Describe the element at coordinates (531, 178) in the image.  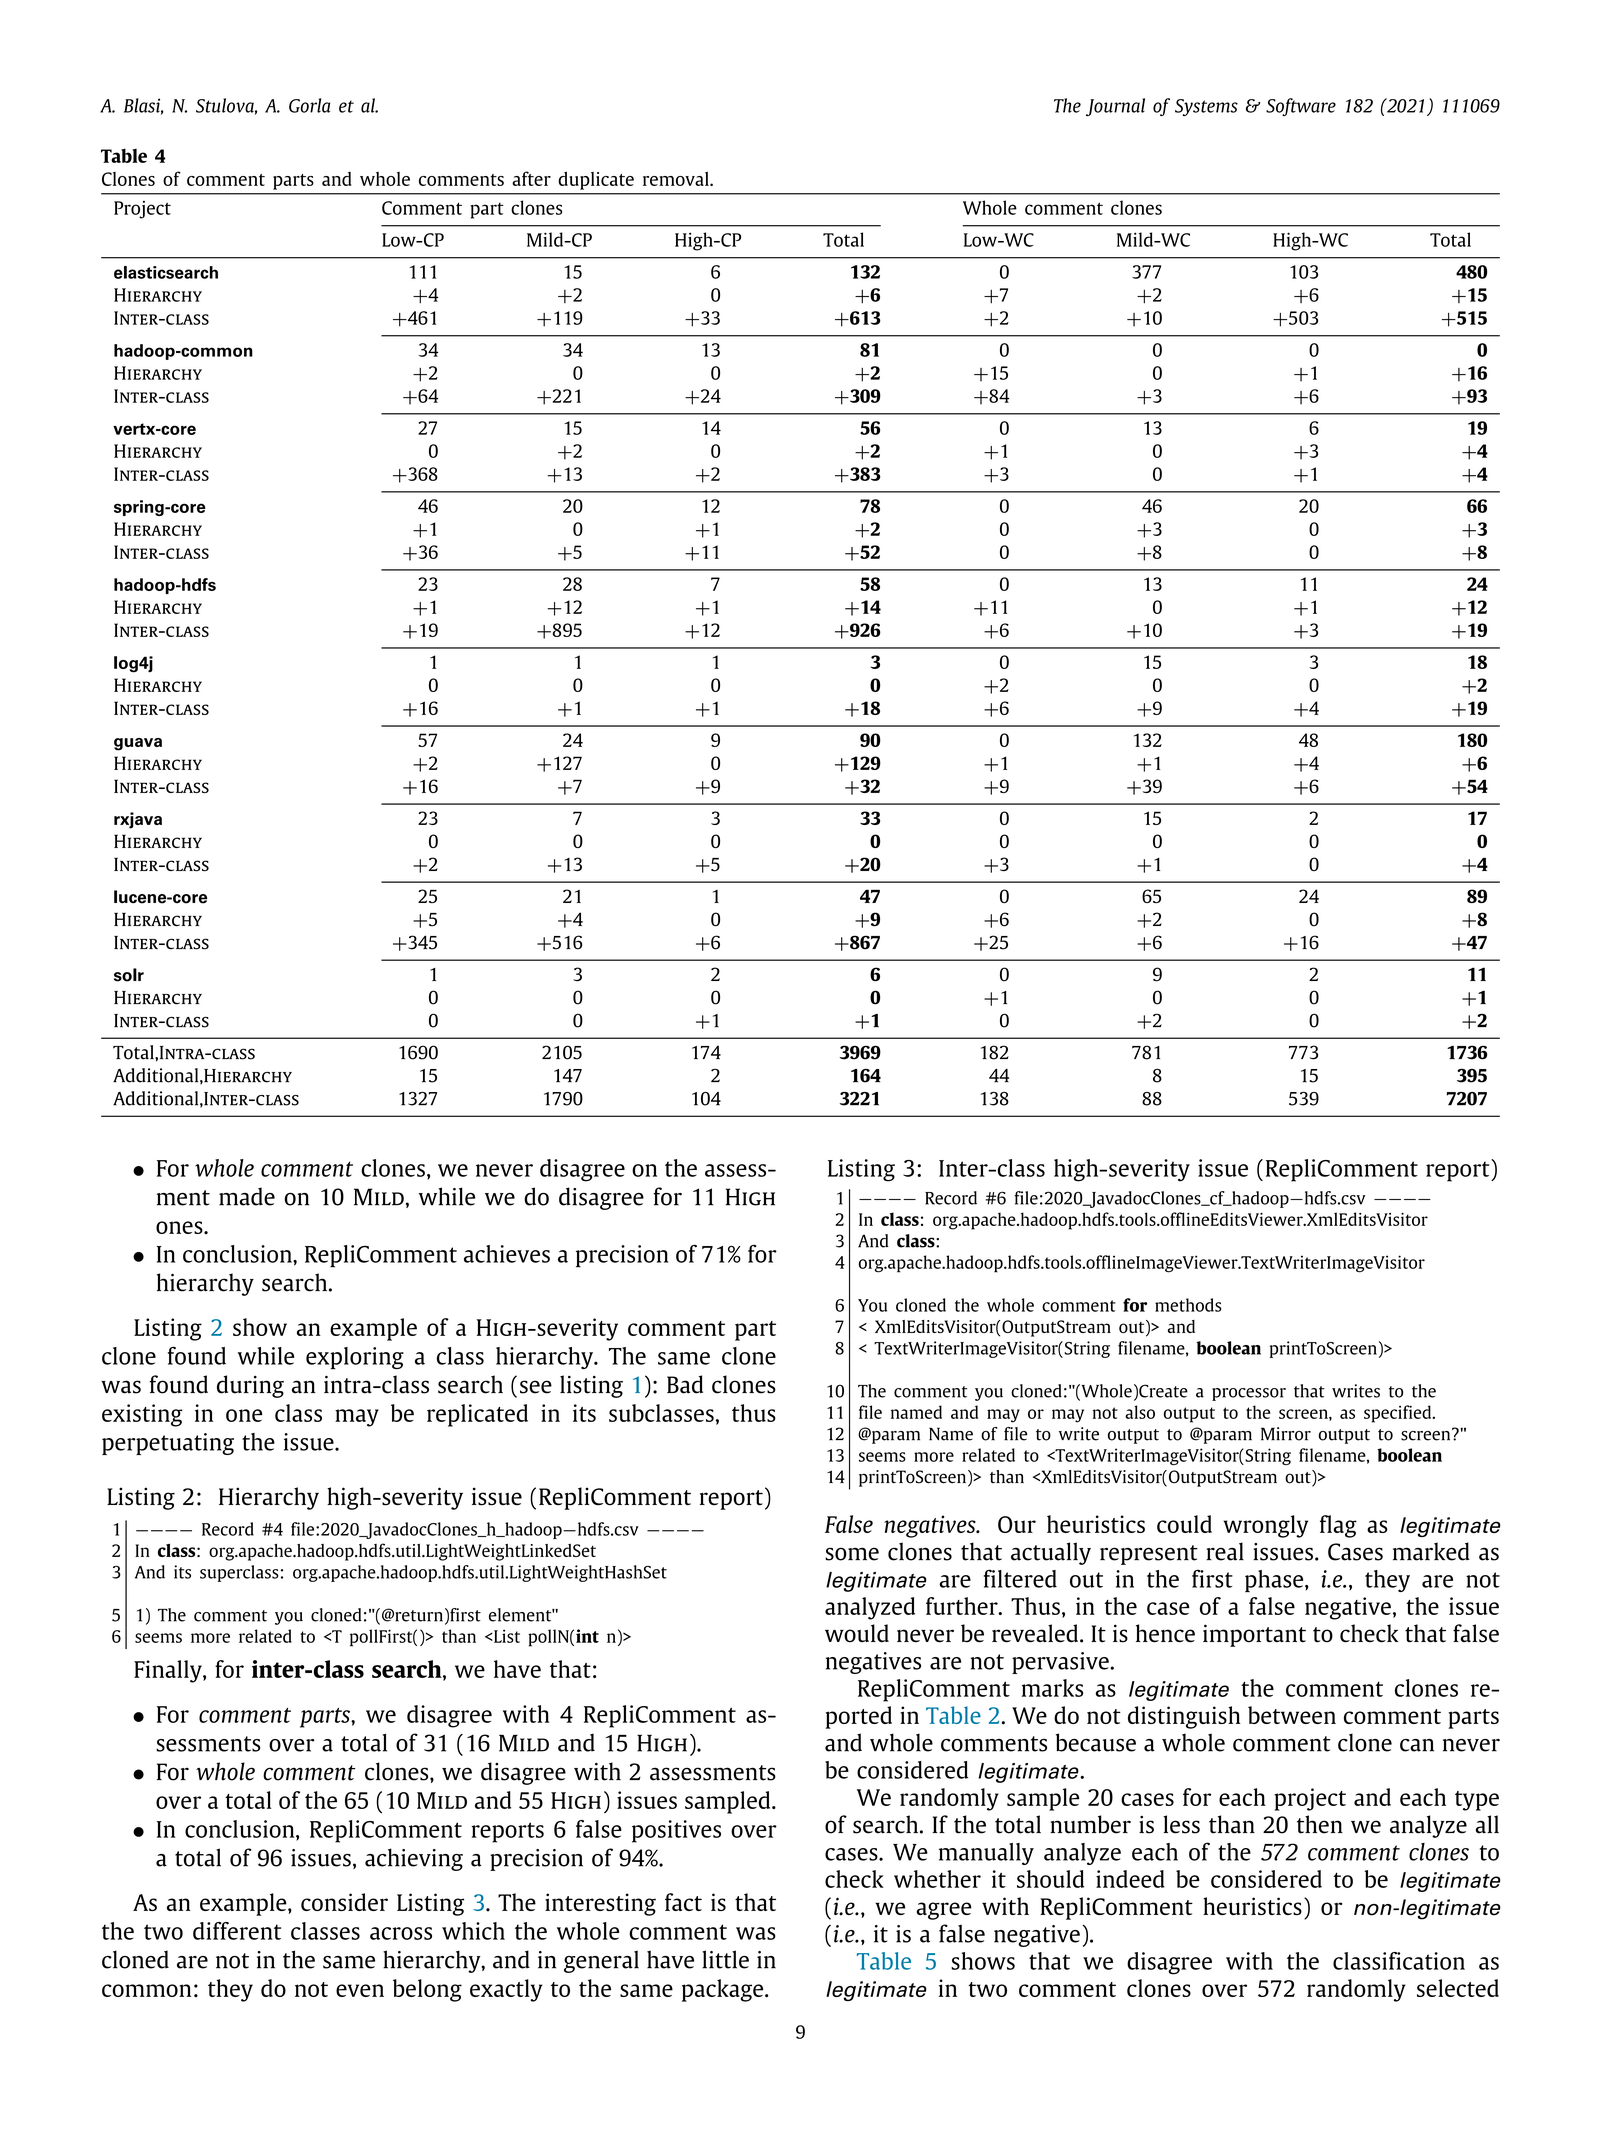
I see `after` at that location.
